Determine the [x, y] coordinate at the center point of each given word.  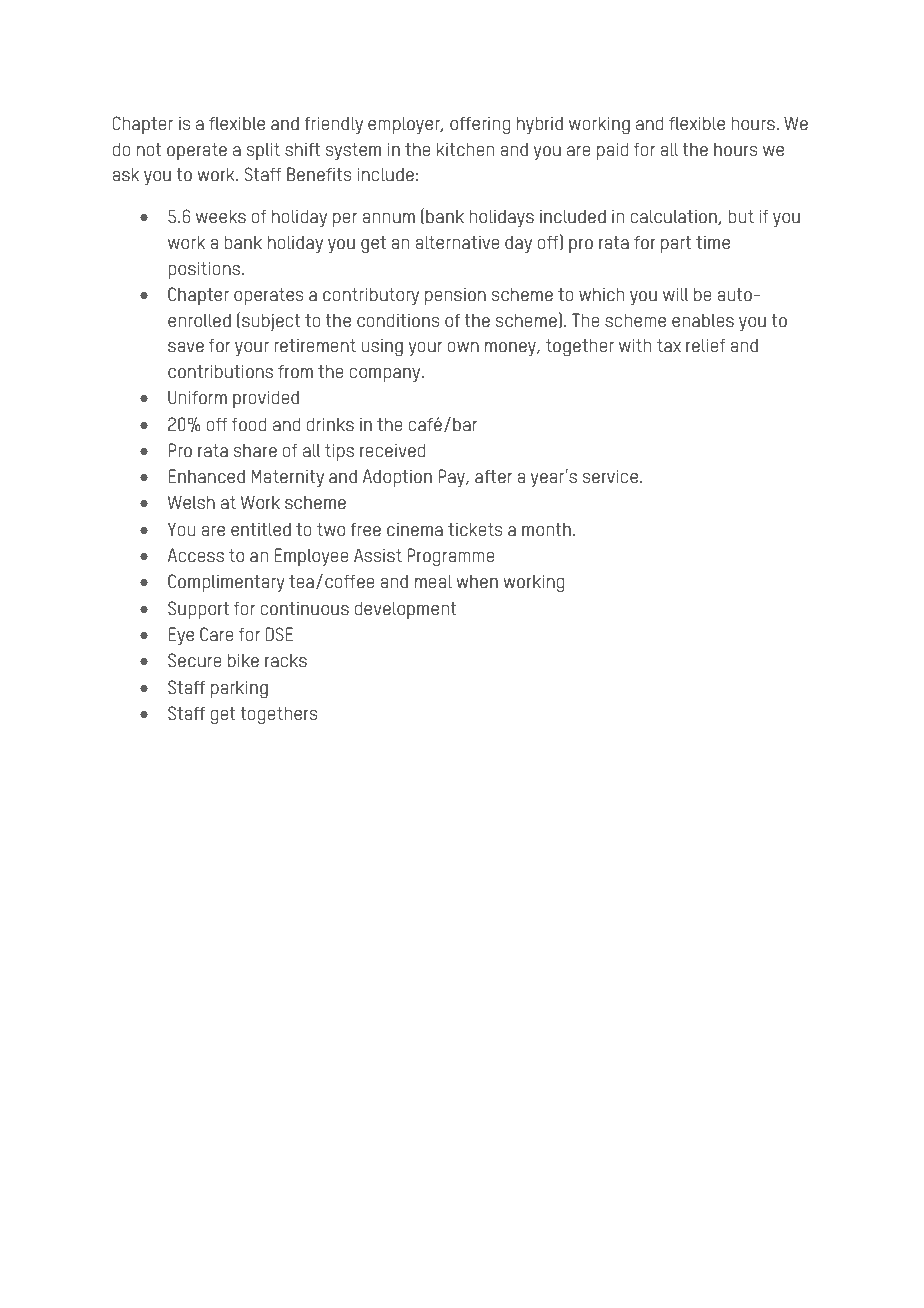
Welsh [191, 502]
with [635, 345]
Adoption [397, 478]
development [405, 610]
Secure [195, 660]
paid [613, 151]
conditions [398, 320]
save [186, 347]
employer [405, 125]
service [610, 476]
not [149, 149]
